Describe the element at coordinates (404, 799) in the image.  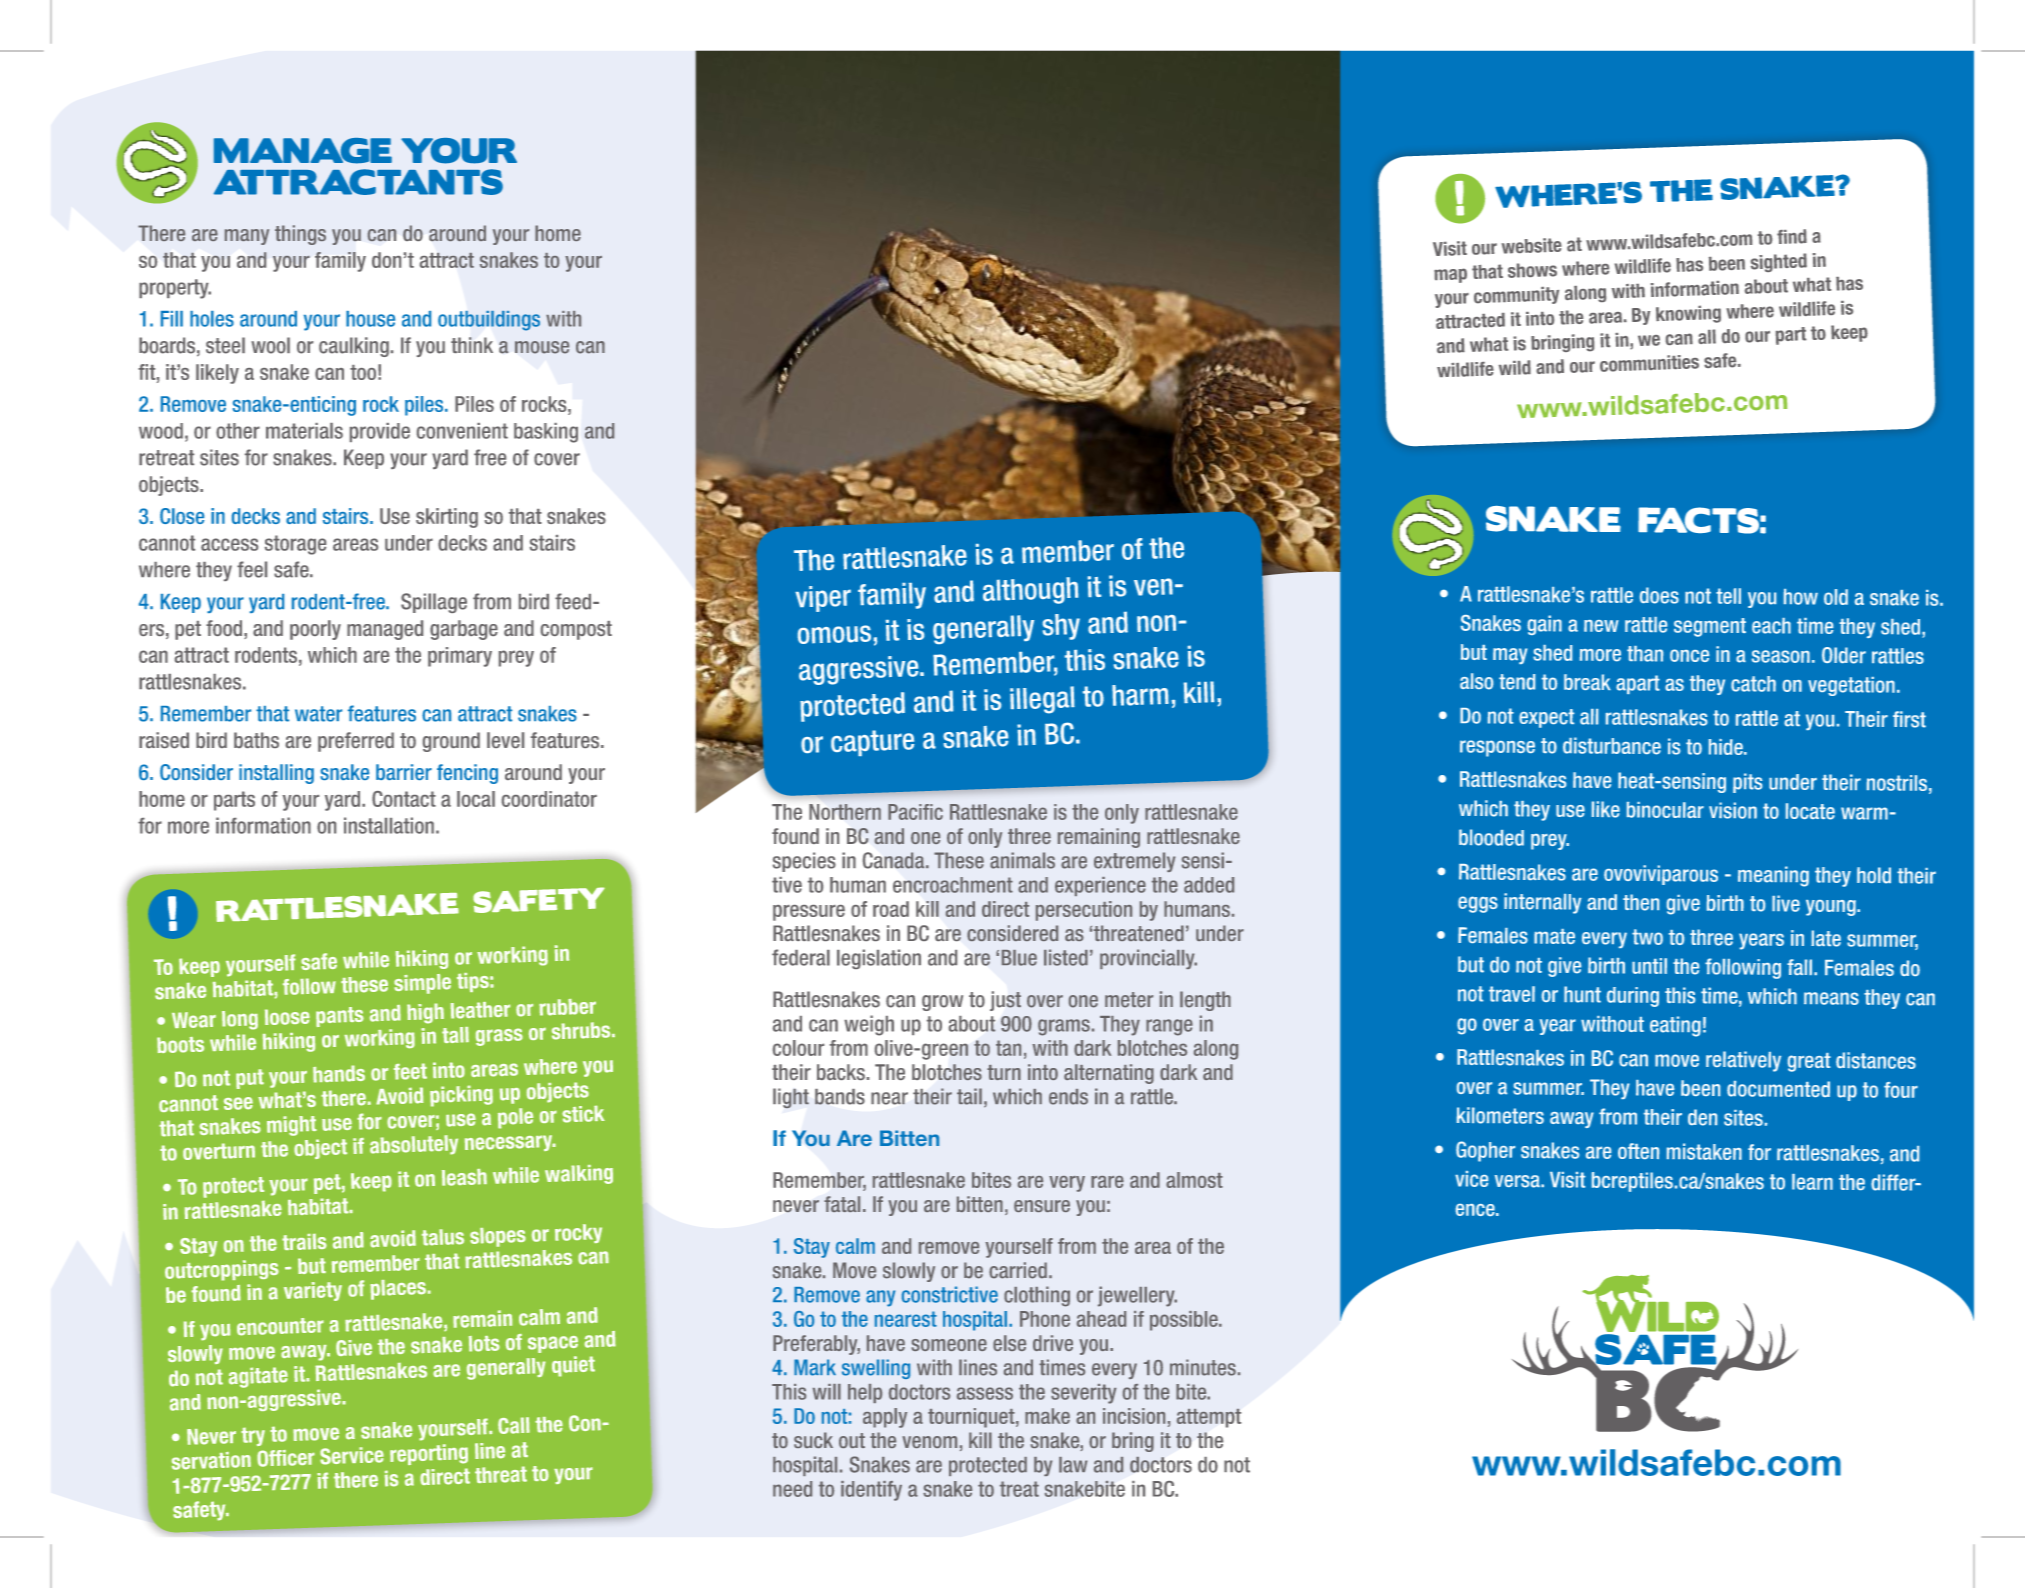
I see `Contact` at that location.
